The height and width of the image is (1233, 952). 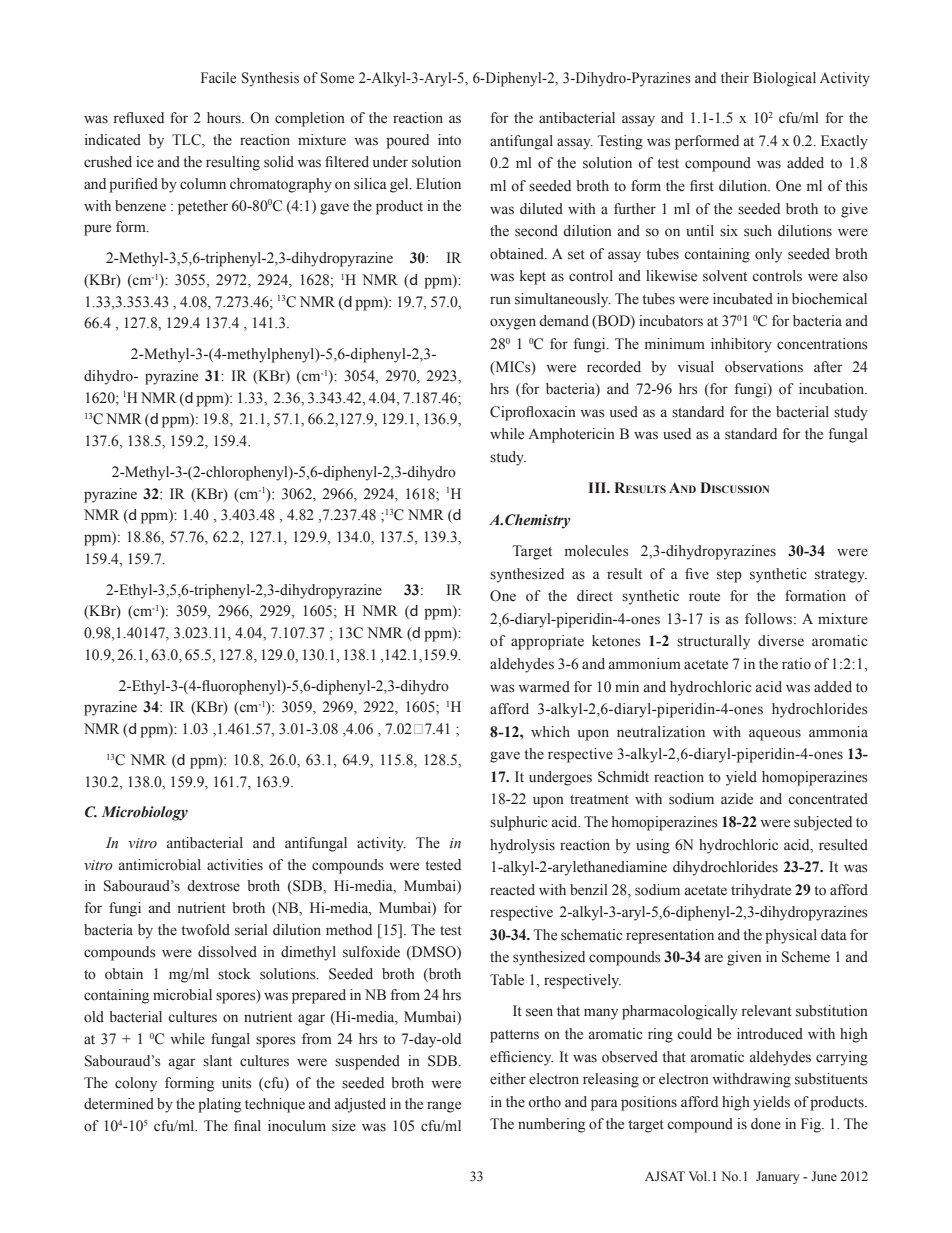 I want to click on incubation, so click(x=833, y=389).
